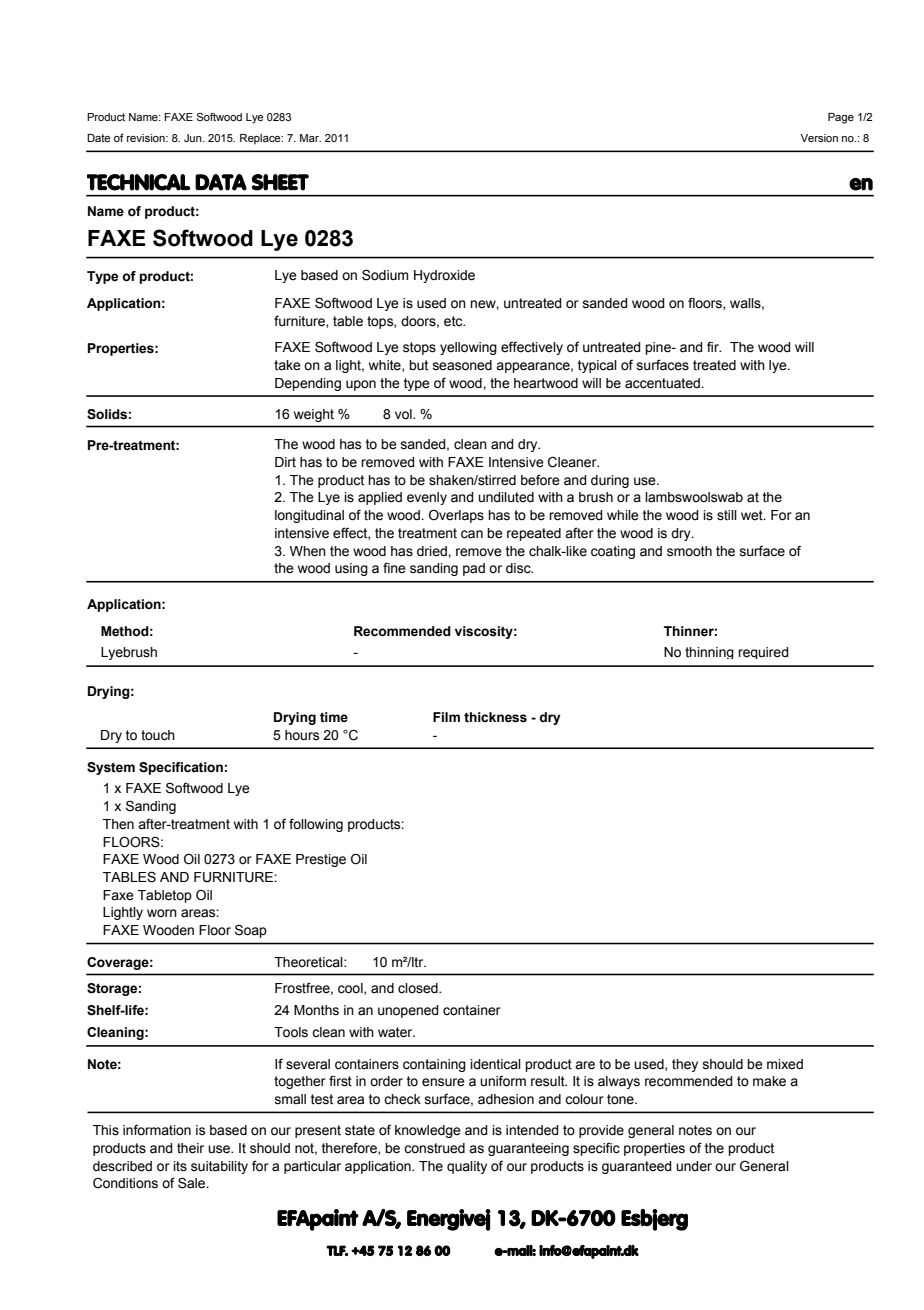  I want to click on accentuated, so click(663, 383).
